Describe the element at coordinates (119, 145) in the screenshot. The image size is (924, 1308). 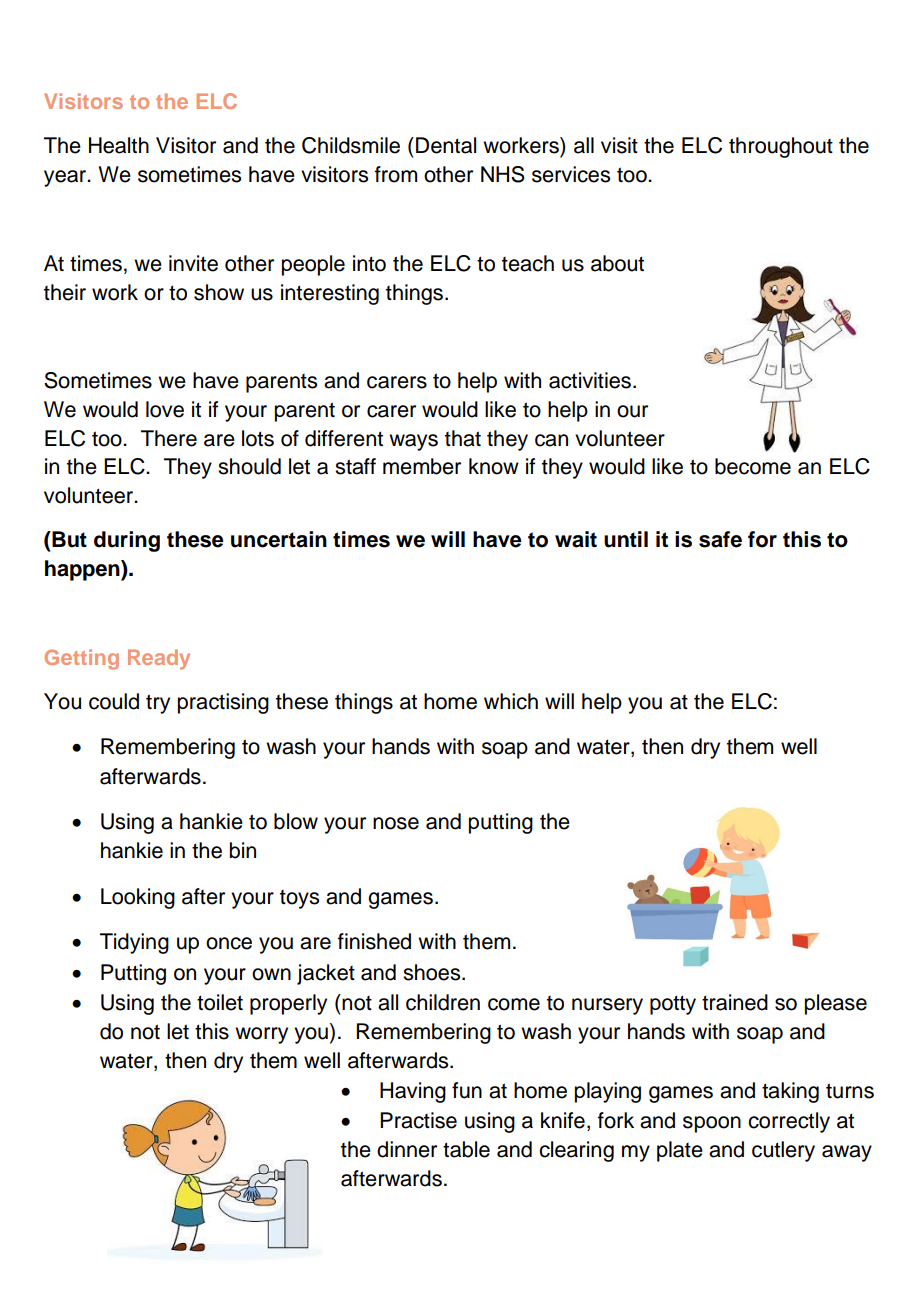
I see `Health` at that location.
